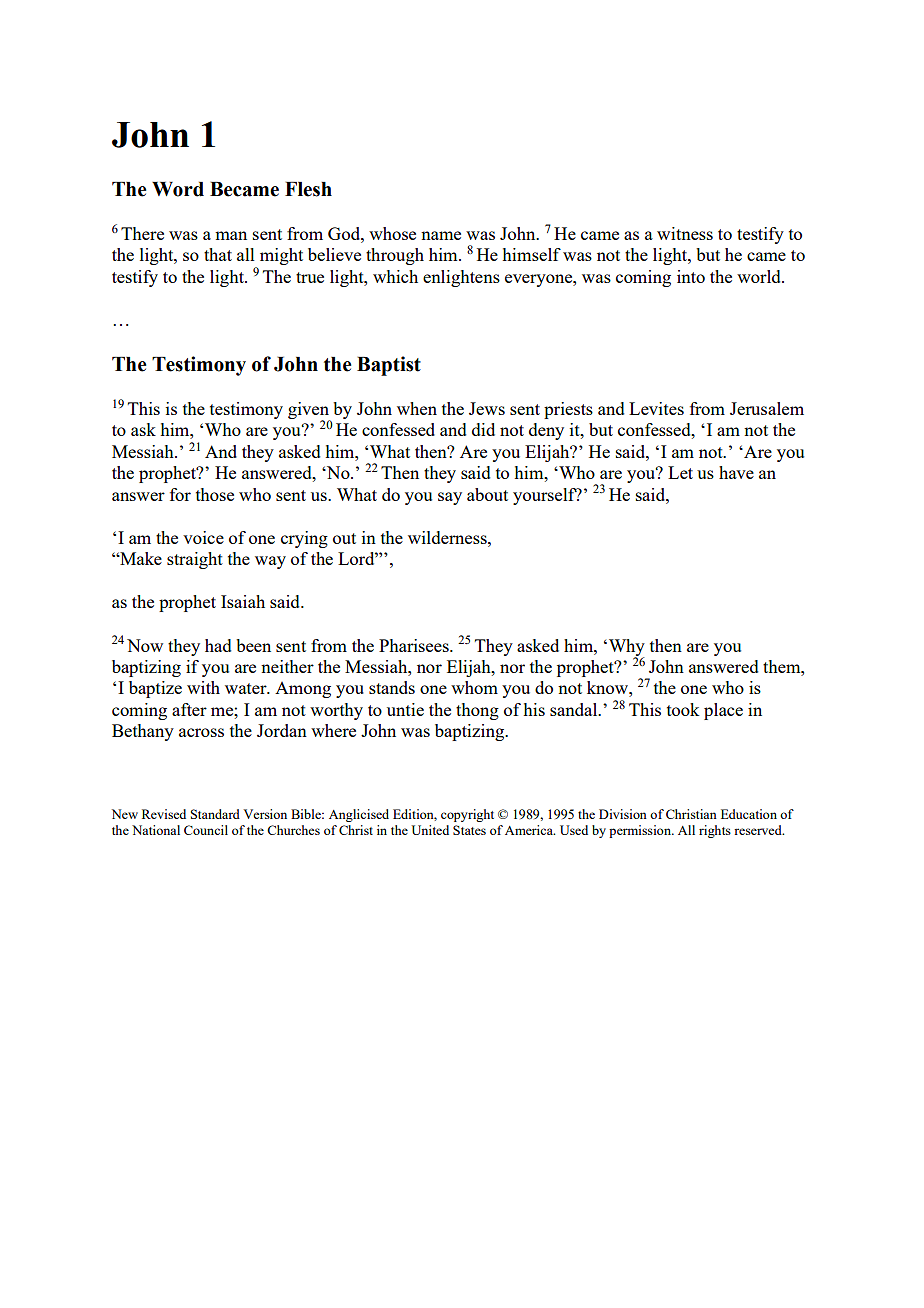 This document has width=924, height=1308. Describe the element at coordinates (450, 498) in the document. I see `say` at that location.
